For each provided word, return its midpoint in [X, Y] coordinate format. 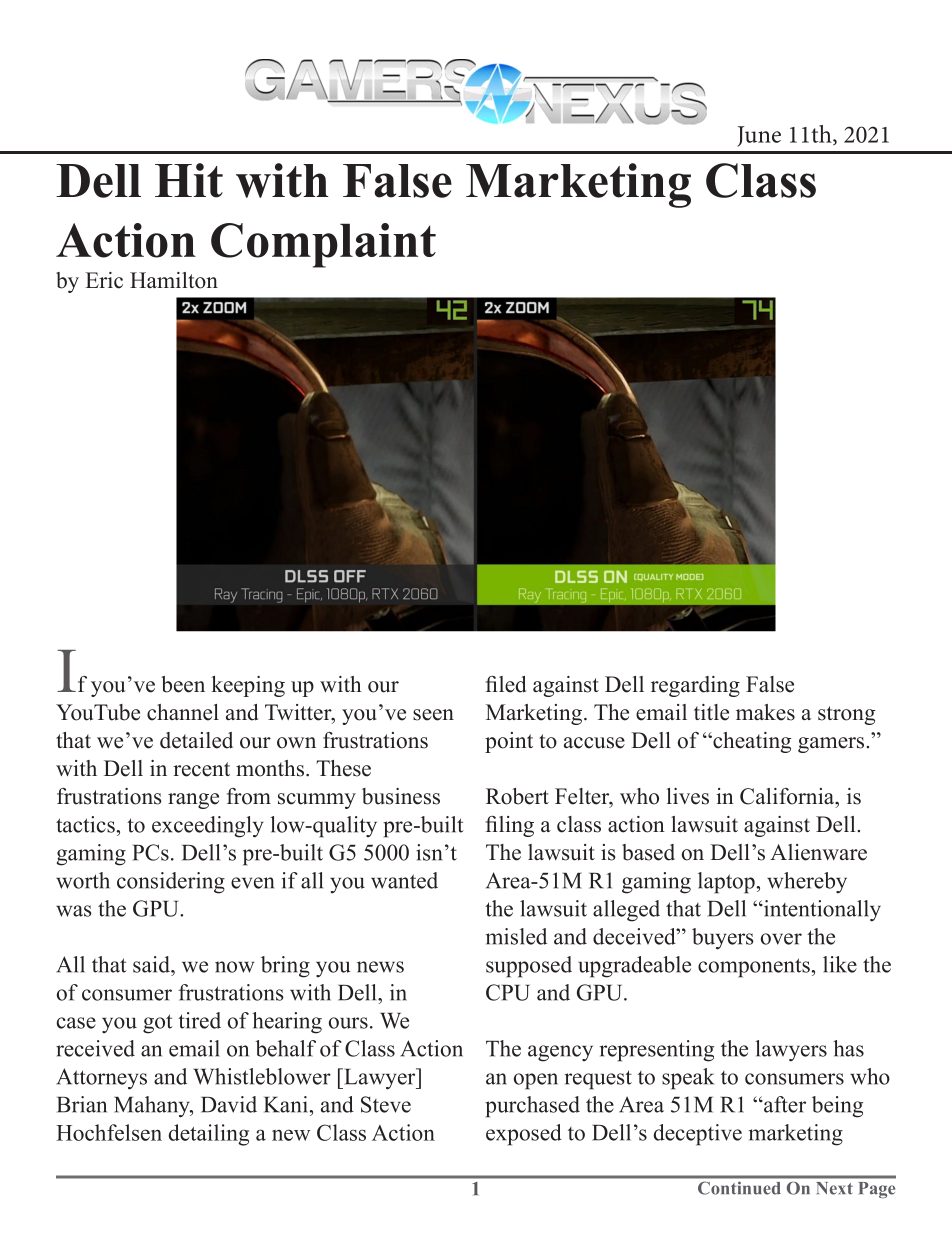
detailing [209, 1135]
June [759, 136]
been [183, 684]
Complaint [323, 245]
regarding [695, 686]
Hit [189, 180]
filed [506, 684]
